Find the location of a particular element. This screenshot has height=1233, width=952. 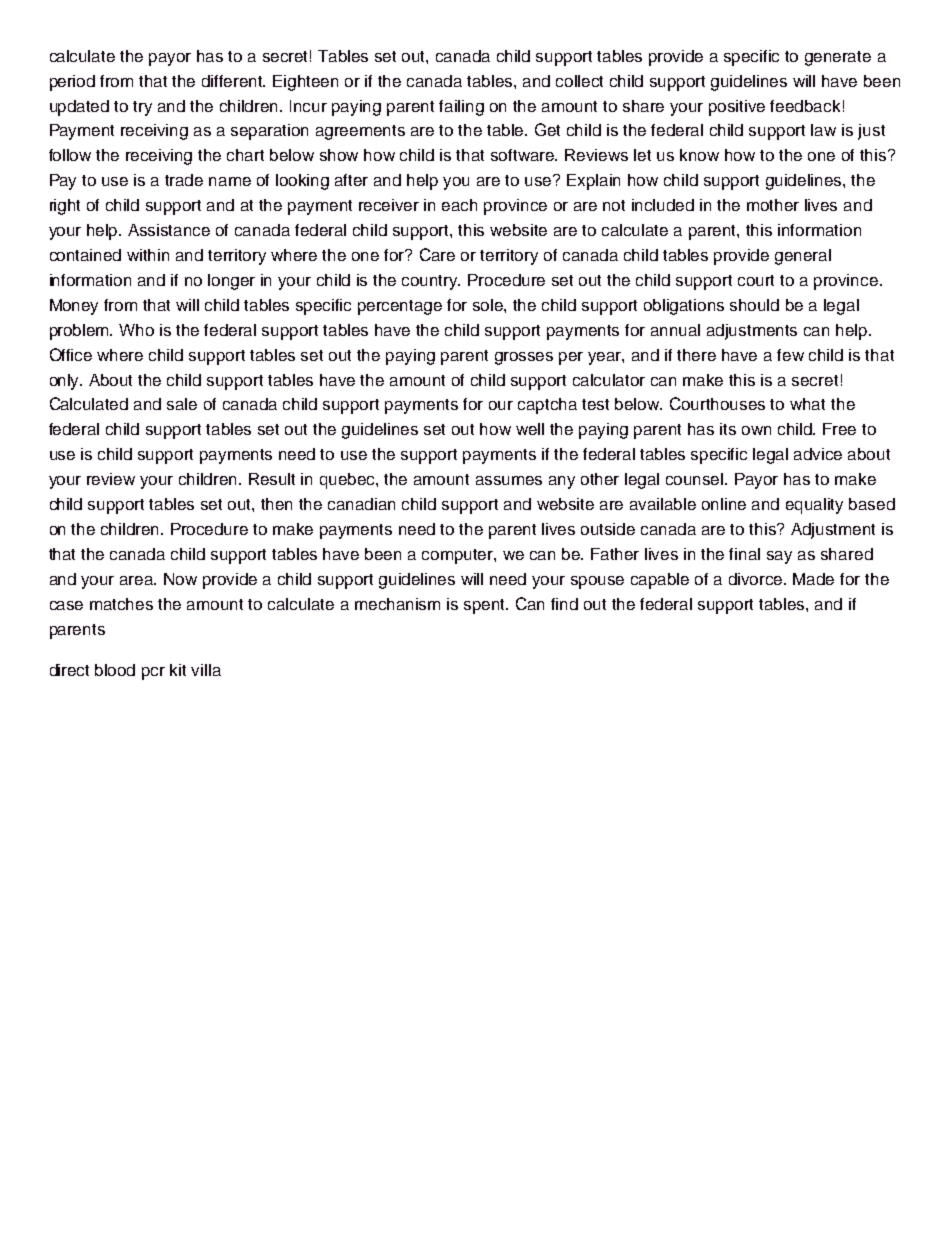

few is located at coordinates (790, 355).
